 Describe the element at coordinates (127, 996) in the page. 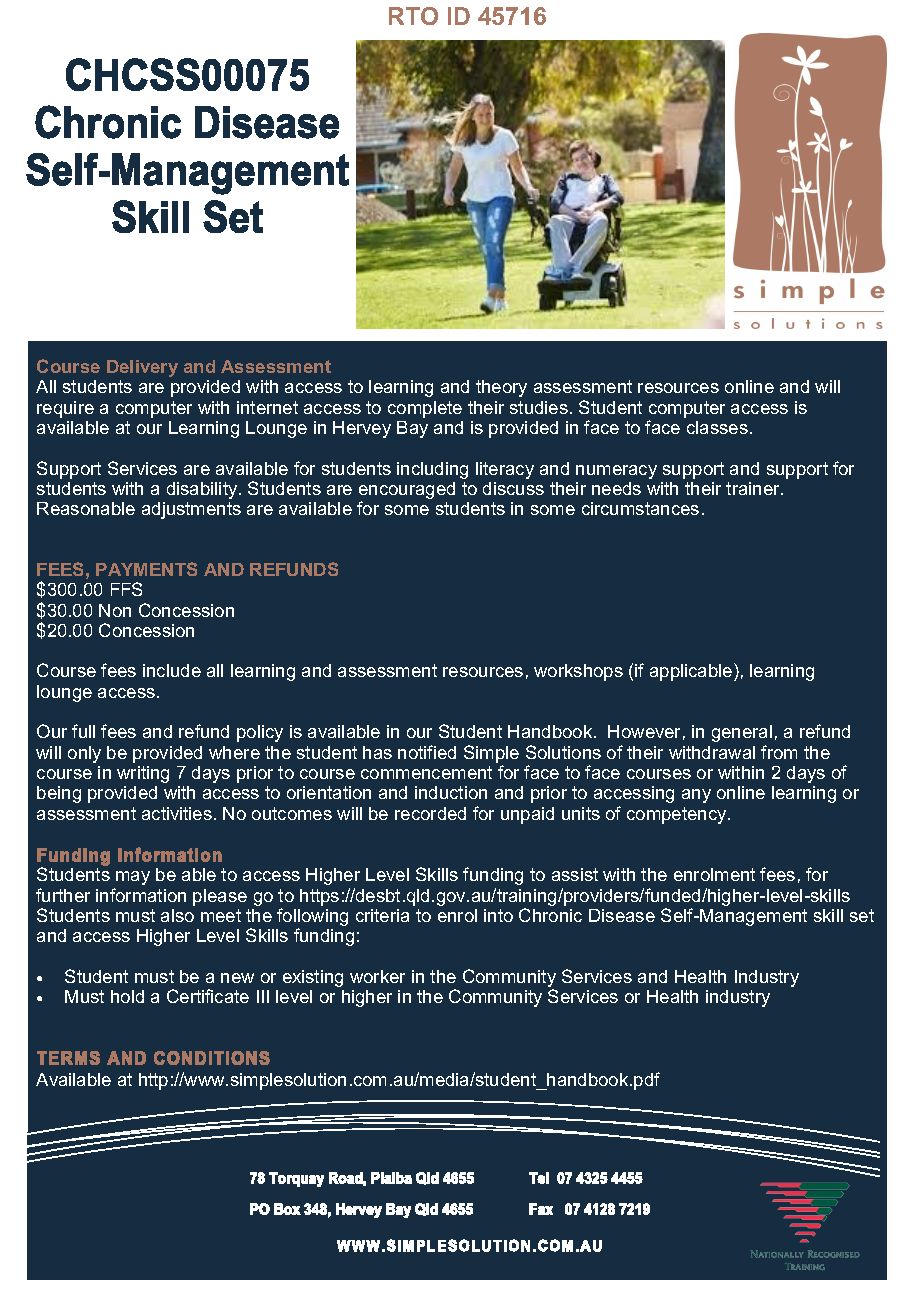

I see `hold` at that location.
